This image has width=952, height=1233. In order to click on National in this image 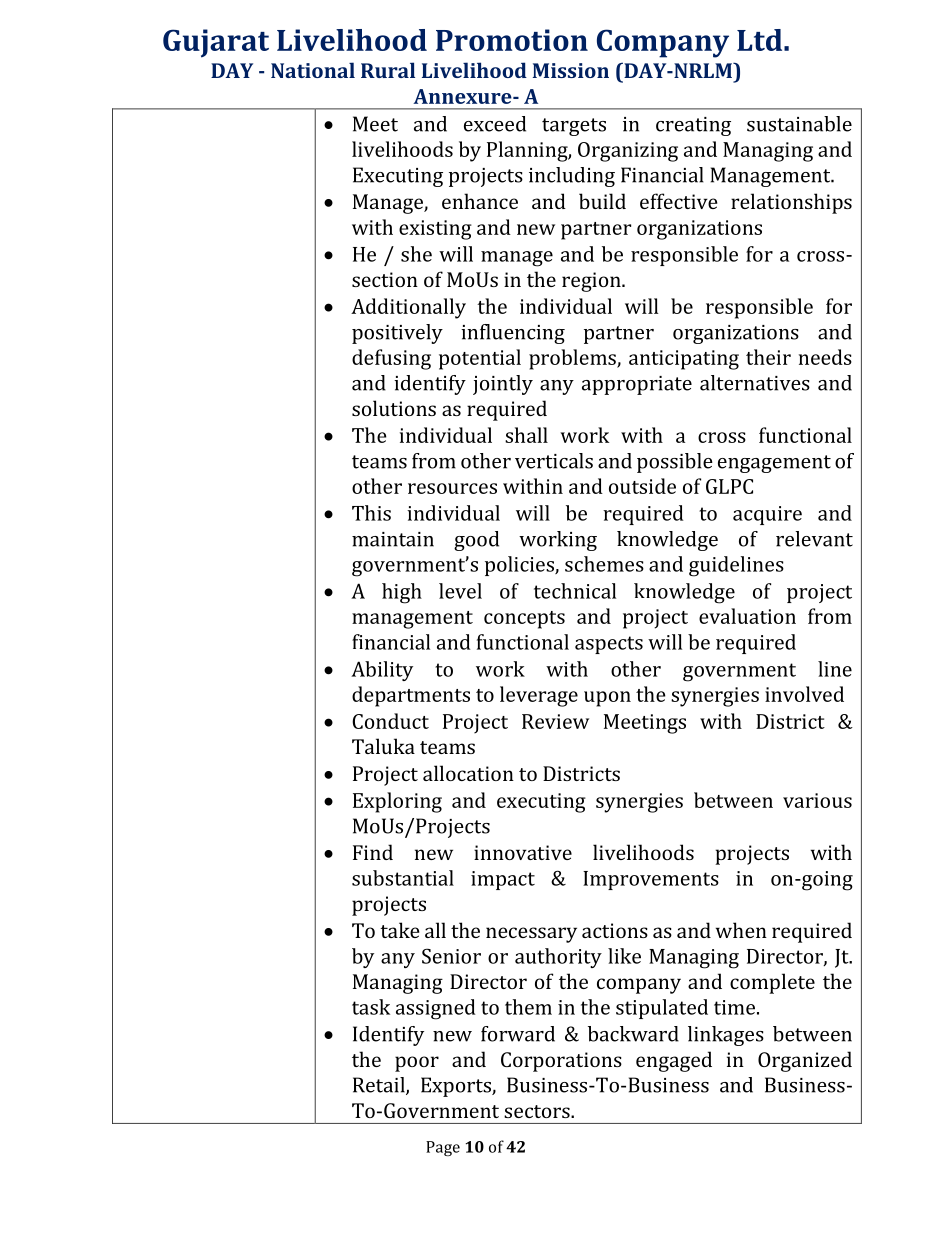, I will do `click(313, 70)`.
